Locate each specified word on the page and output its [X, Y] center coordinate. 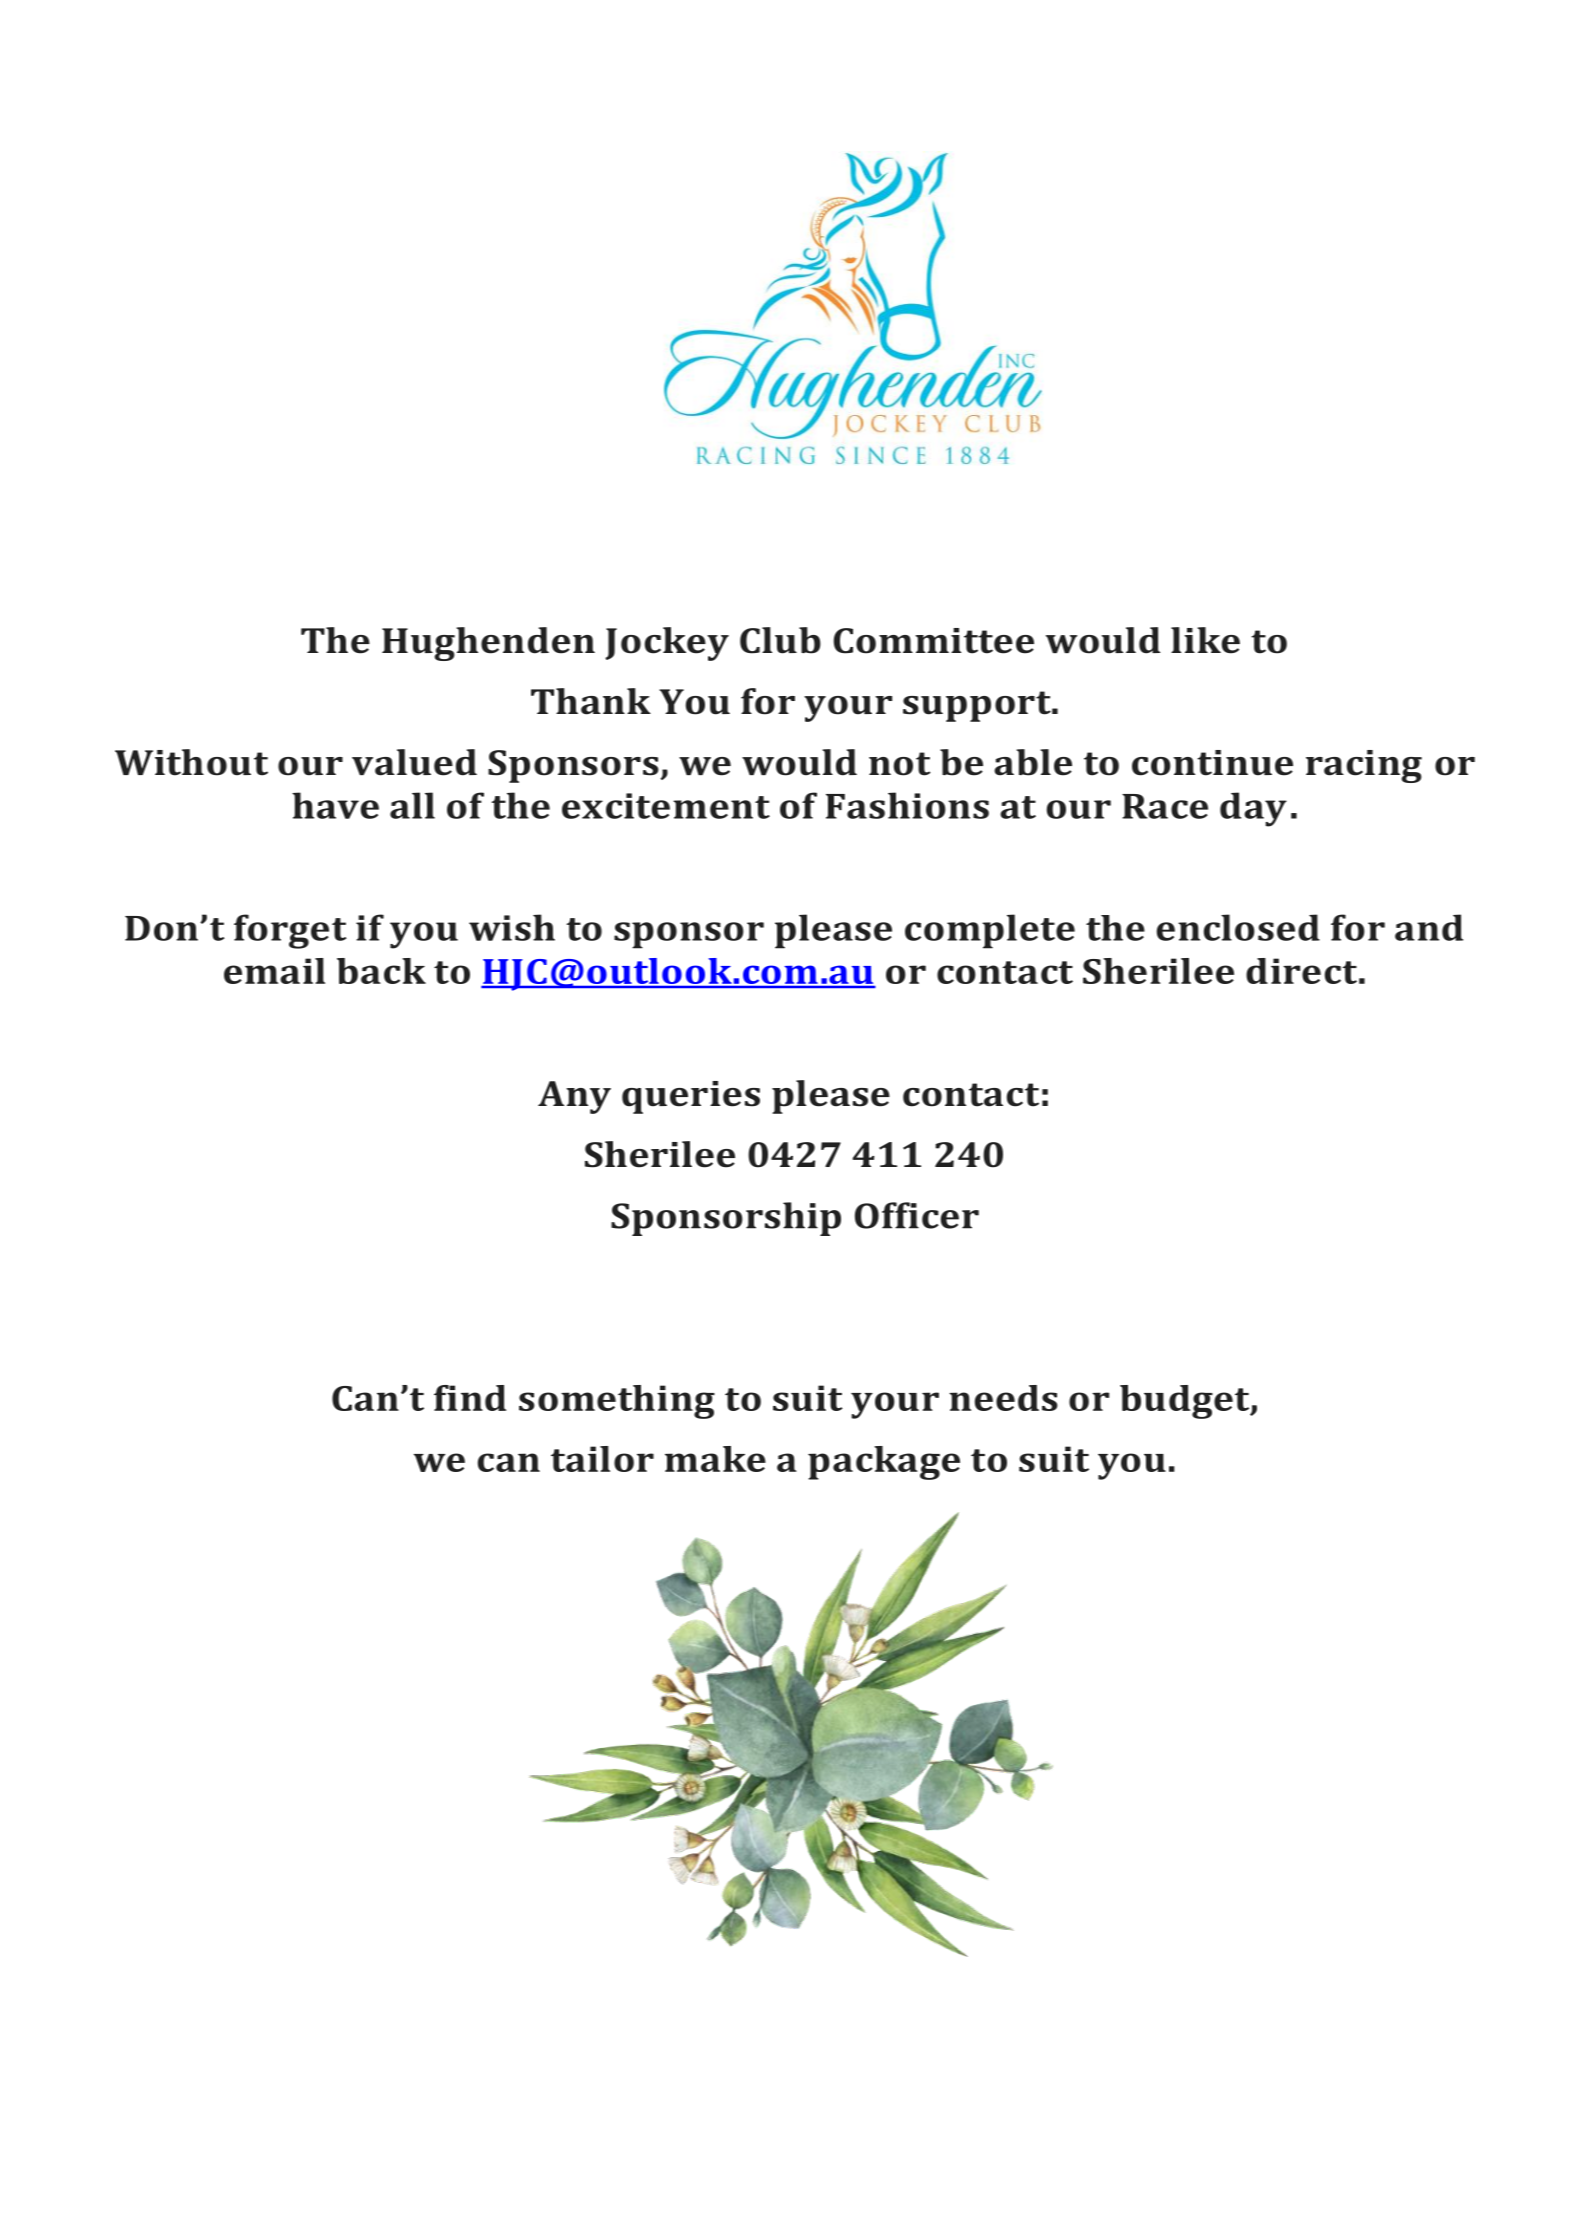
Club [780, 640]
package [884, 1463]
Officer [917, 1215]
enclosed [1238, 927]
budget [1186, 1402]
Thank [591, 701]
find [470, 1398]
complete [990, 931]
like [1205, 640]
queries [691, 1097]
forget [290, 931]
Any [574, 1097]
